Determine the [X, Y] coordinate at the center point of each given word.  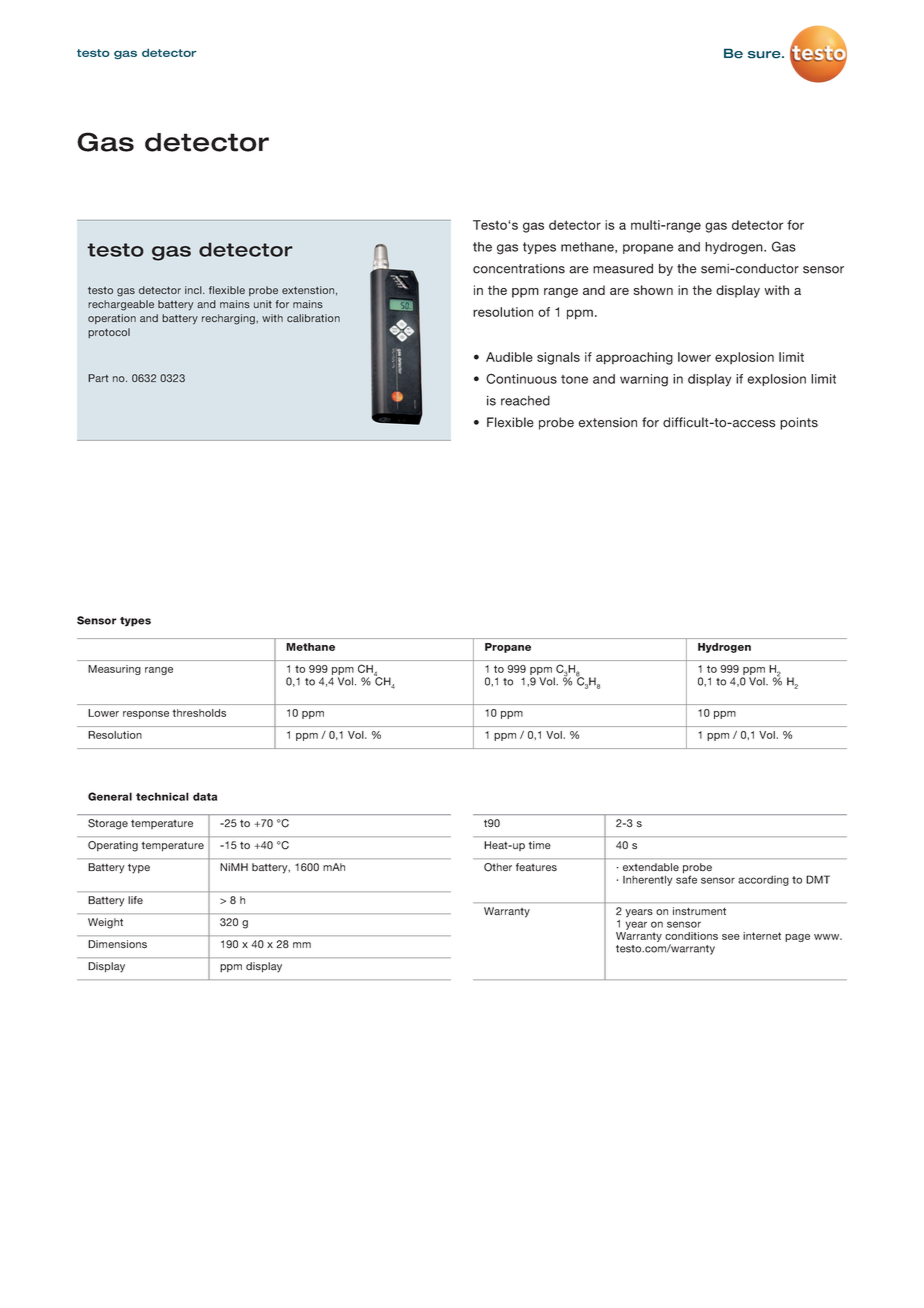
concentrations [519, 269]
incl [194, 290]
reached [525, 401]
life [135, 900]
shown [653, 290]
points [799, 423]
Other [498, 867]
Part [98, 378]
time [540, 845]
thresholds [199, 713]
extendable [651, 867]
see [731, 937]
